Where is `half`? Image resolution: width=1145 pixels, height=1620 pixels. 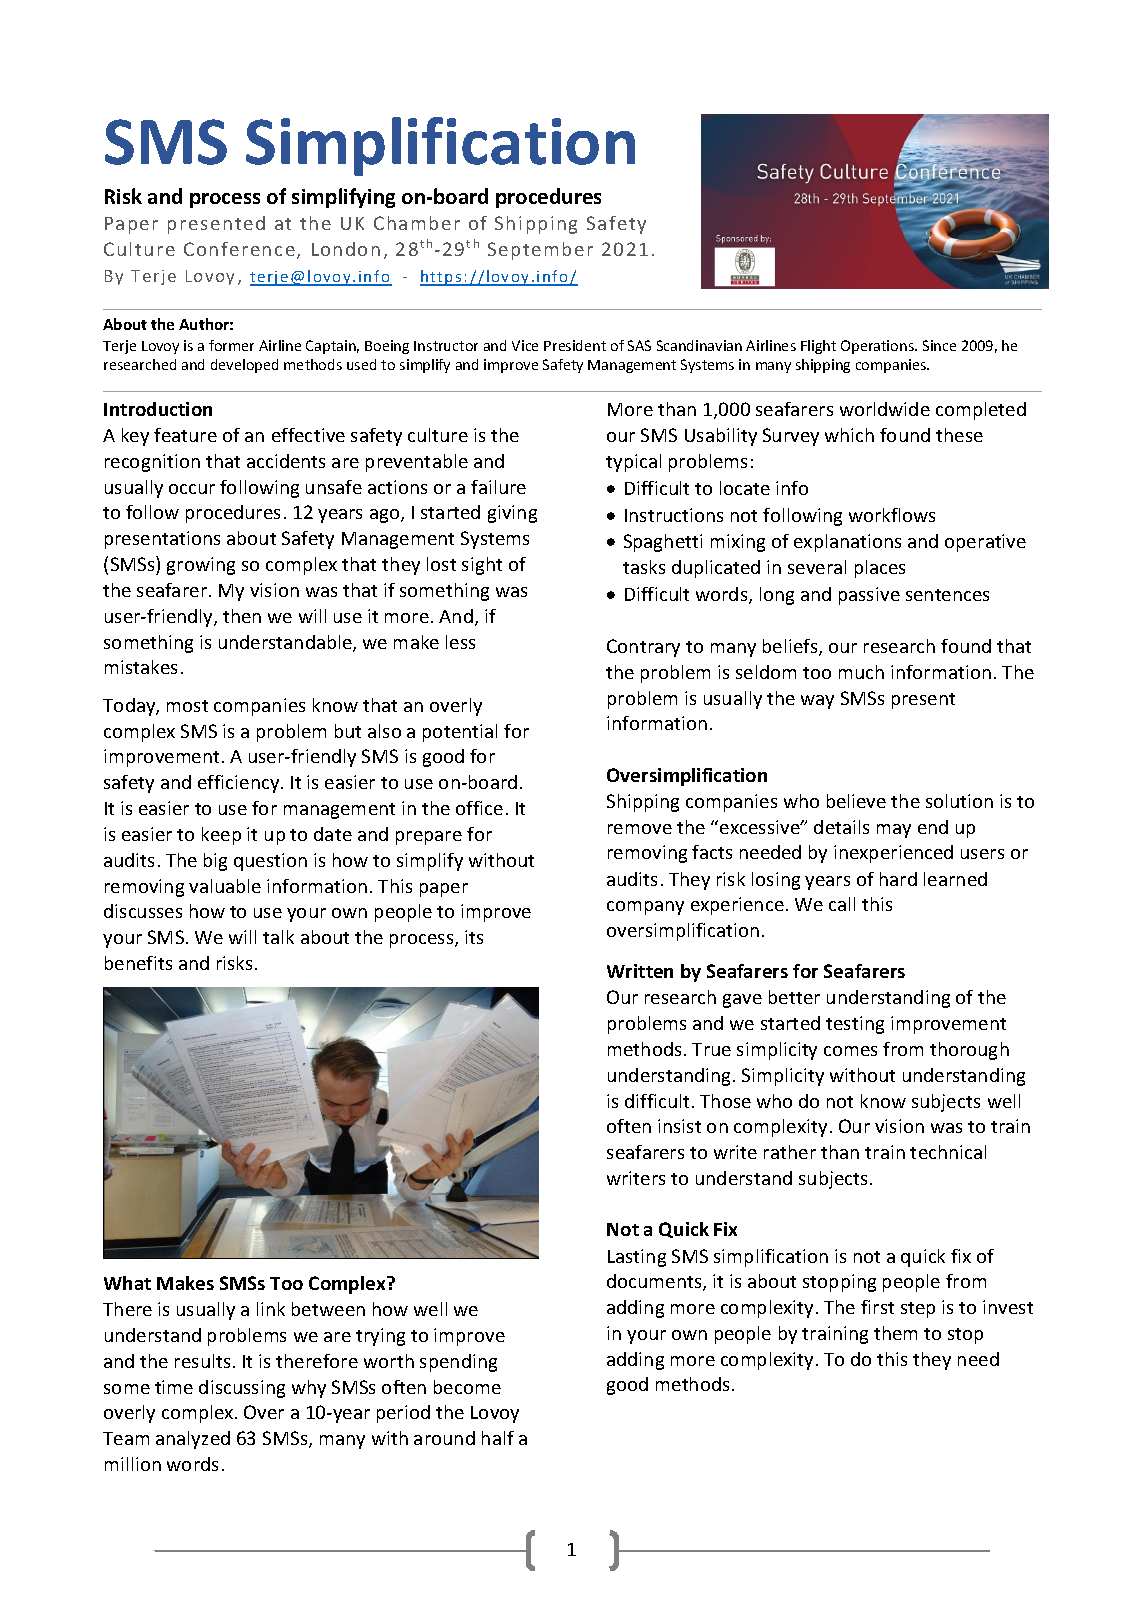
half is located at coordinates (498, 1438).
